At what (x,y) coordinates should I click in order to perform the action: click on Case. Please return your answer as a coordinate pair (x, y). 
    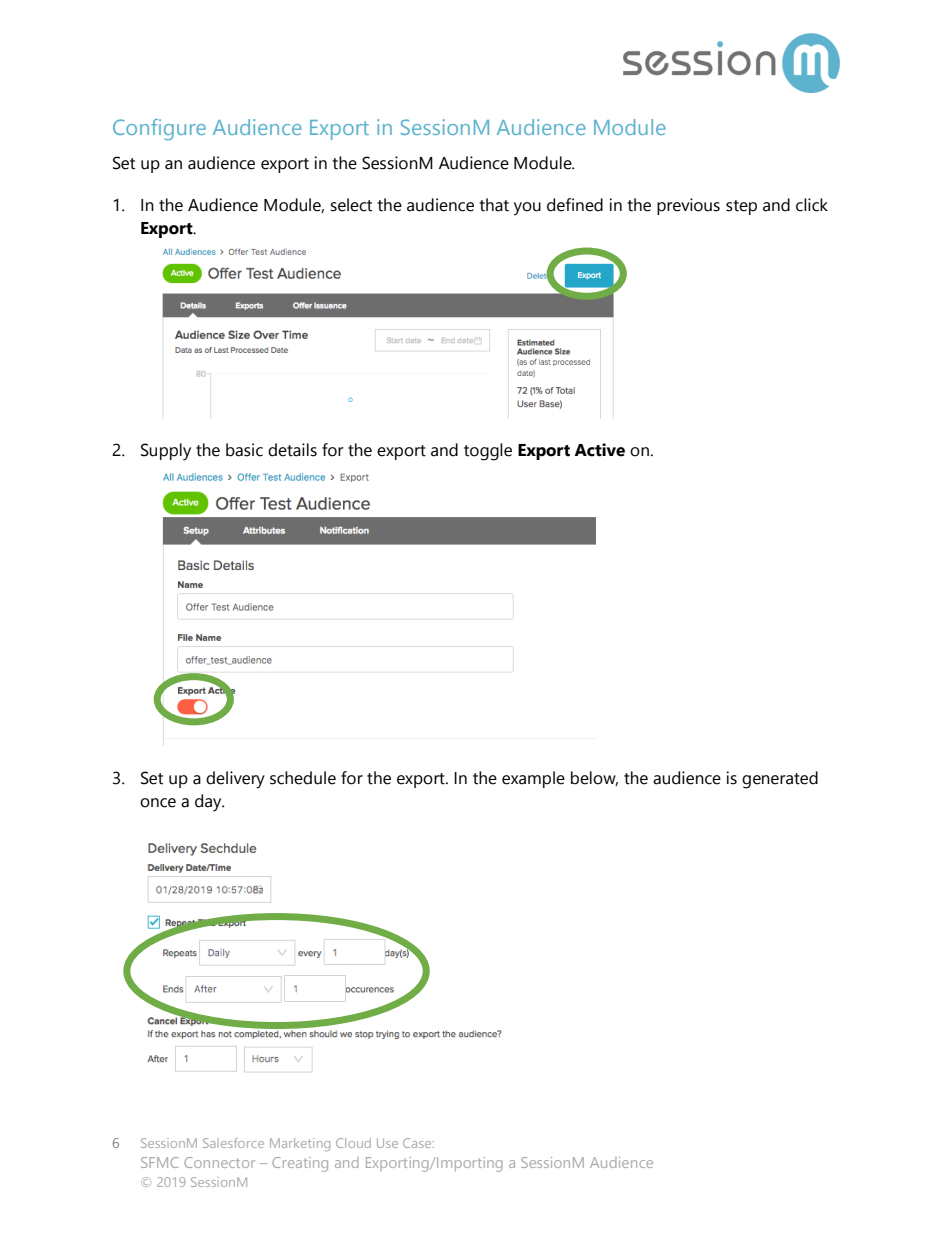
    Looking at the image, I should click on (418, 1143).
